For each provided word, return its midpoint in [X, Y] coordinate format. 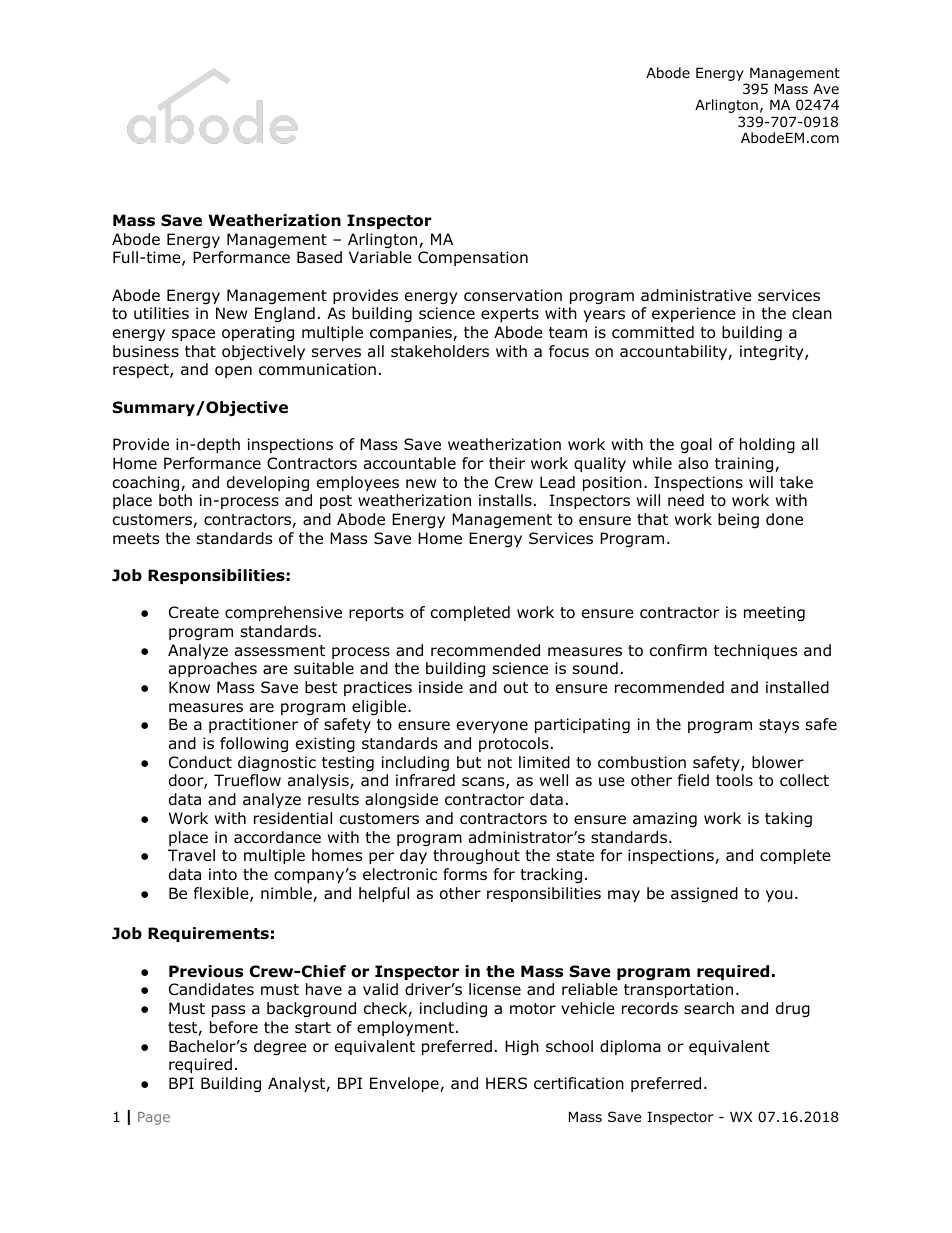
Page [154, 1118]
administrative [696, 295]
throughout [476, 856]
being [738, 521]
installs [505, 500]
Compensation [473, 258]
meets [136, 538]
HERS [506, 1083]
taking [788, 820]
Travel [191, 855]
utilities [161, 313]
